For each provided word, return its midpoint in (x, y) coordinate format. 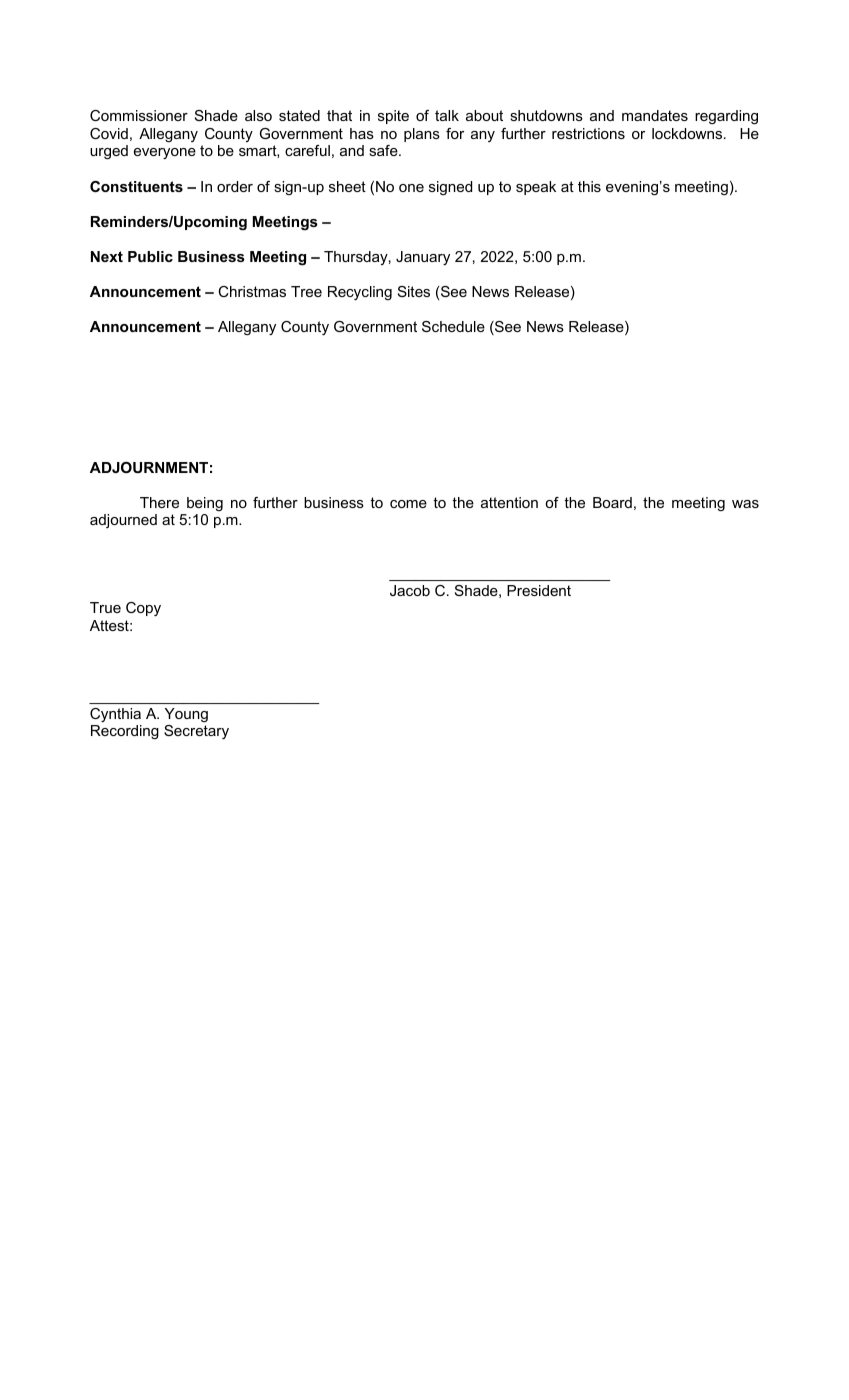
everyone (165, 153)
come (408, 504)
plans (422, 135)
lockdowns (688, 133)
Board (612, 502)
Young (186, 715)
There (159, 502)
